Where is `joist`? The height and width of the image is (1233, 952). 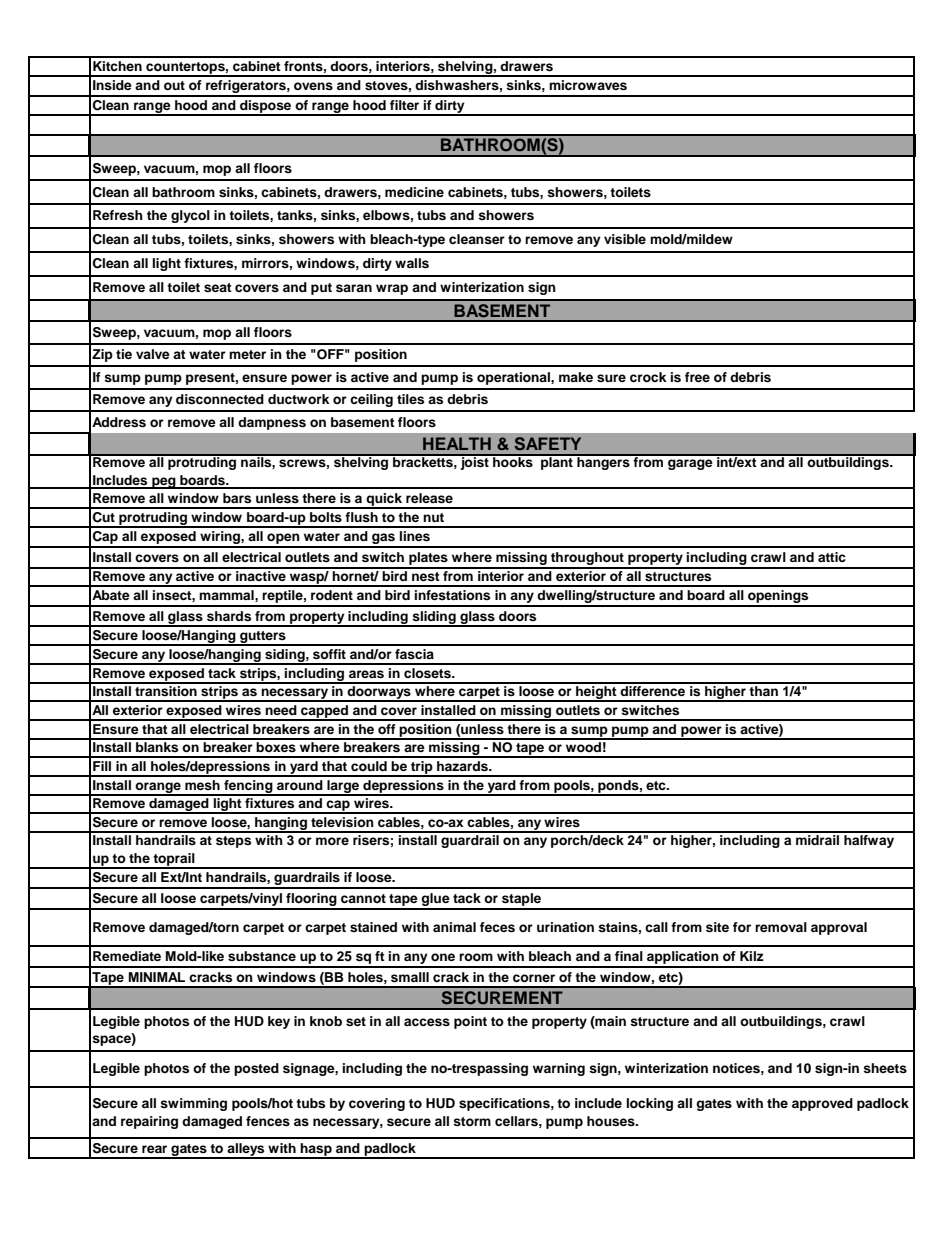
joist is located at coordinates (474, 462).
